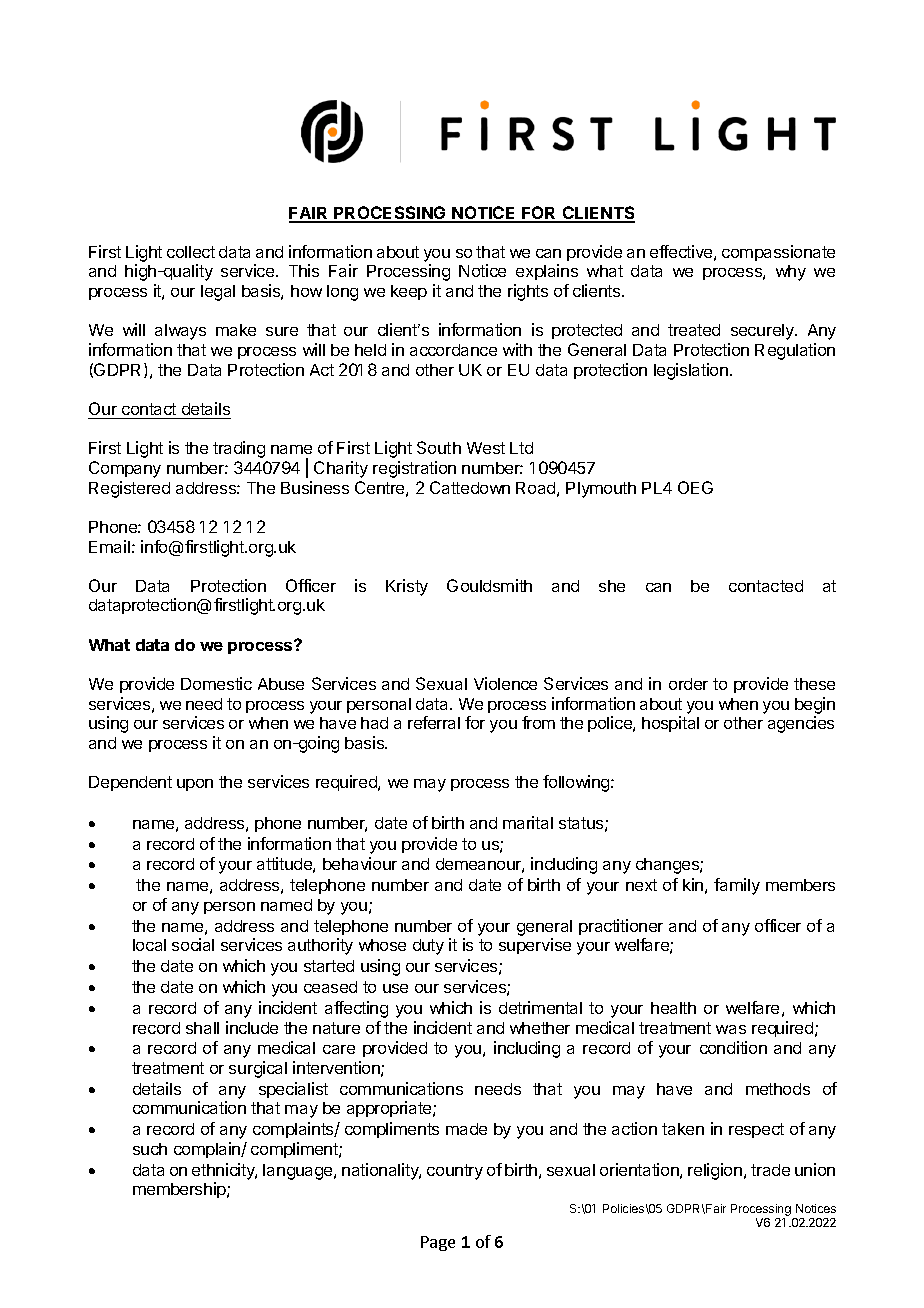  What do you see at coordinates (670, 724) in the screenshot?
I see `hospital` at bounding box center [670, 724].
